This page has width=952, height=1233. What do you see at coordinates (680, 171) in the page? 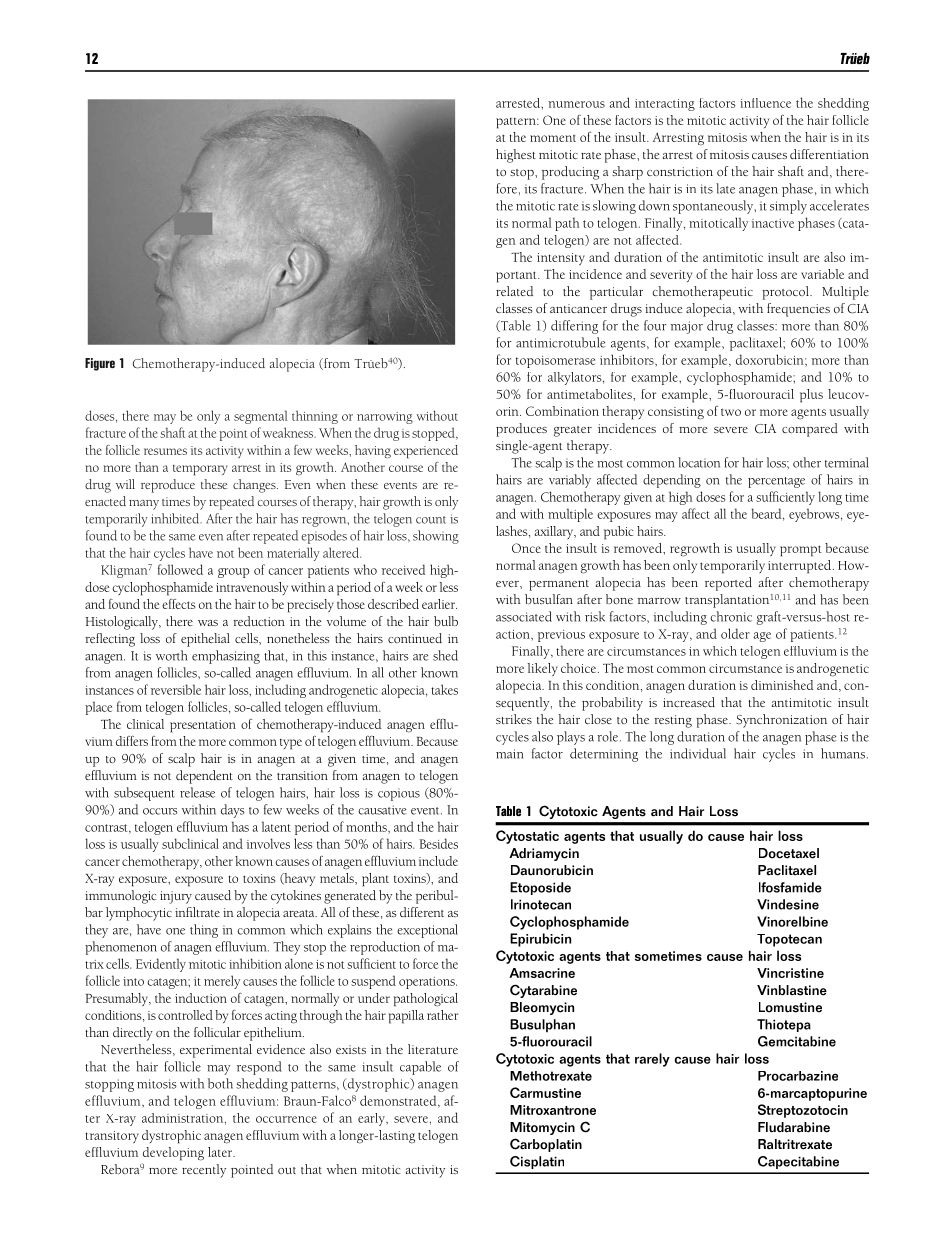
I see `constriction` at bounding box center [680, 171].
